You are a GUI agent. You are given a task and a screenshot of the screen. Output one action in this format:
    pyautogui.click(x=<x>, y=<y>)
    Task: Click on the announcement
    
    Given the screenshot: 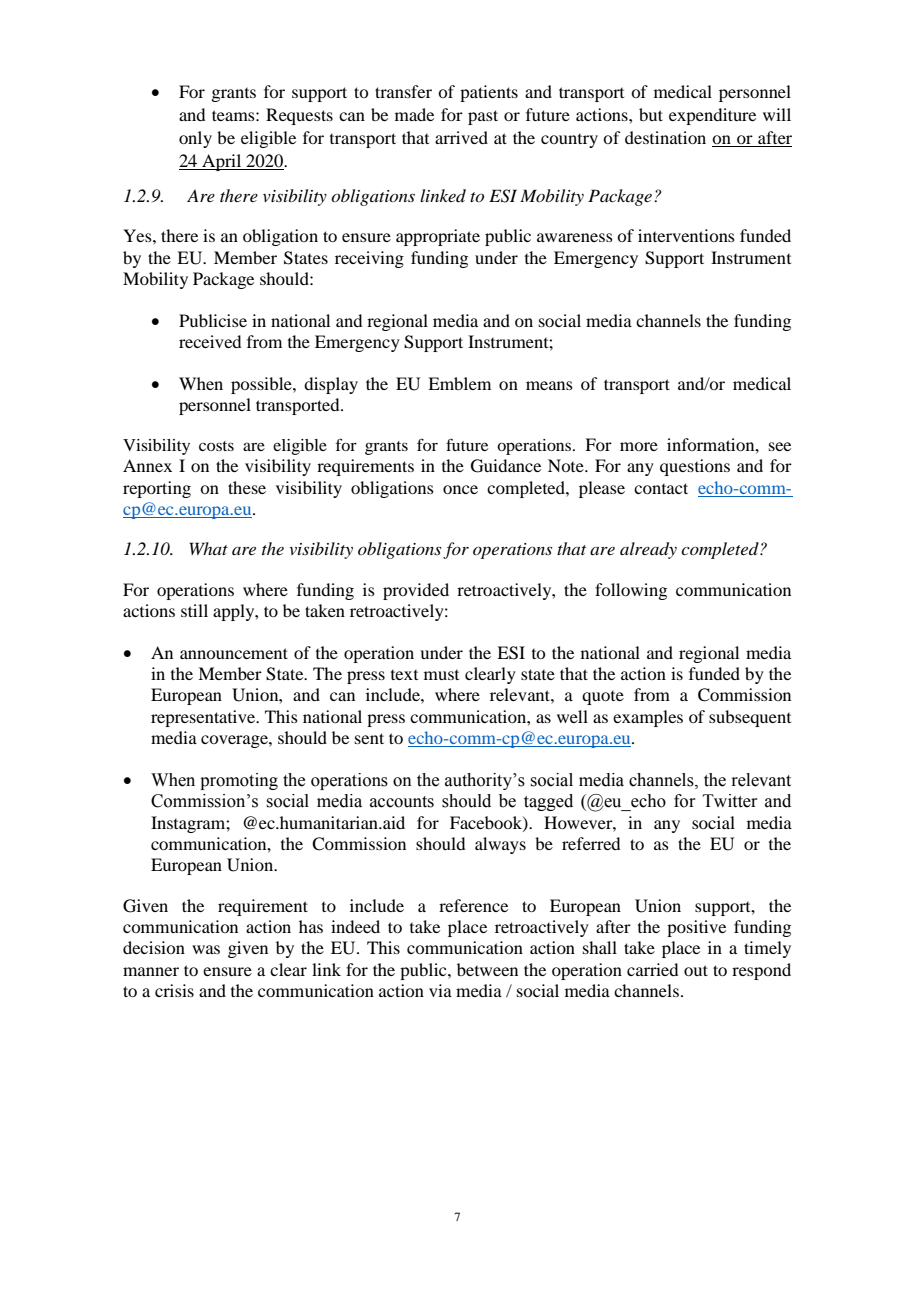 What is the action you would take?
    pyautogui.click(x=234, y=653)
